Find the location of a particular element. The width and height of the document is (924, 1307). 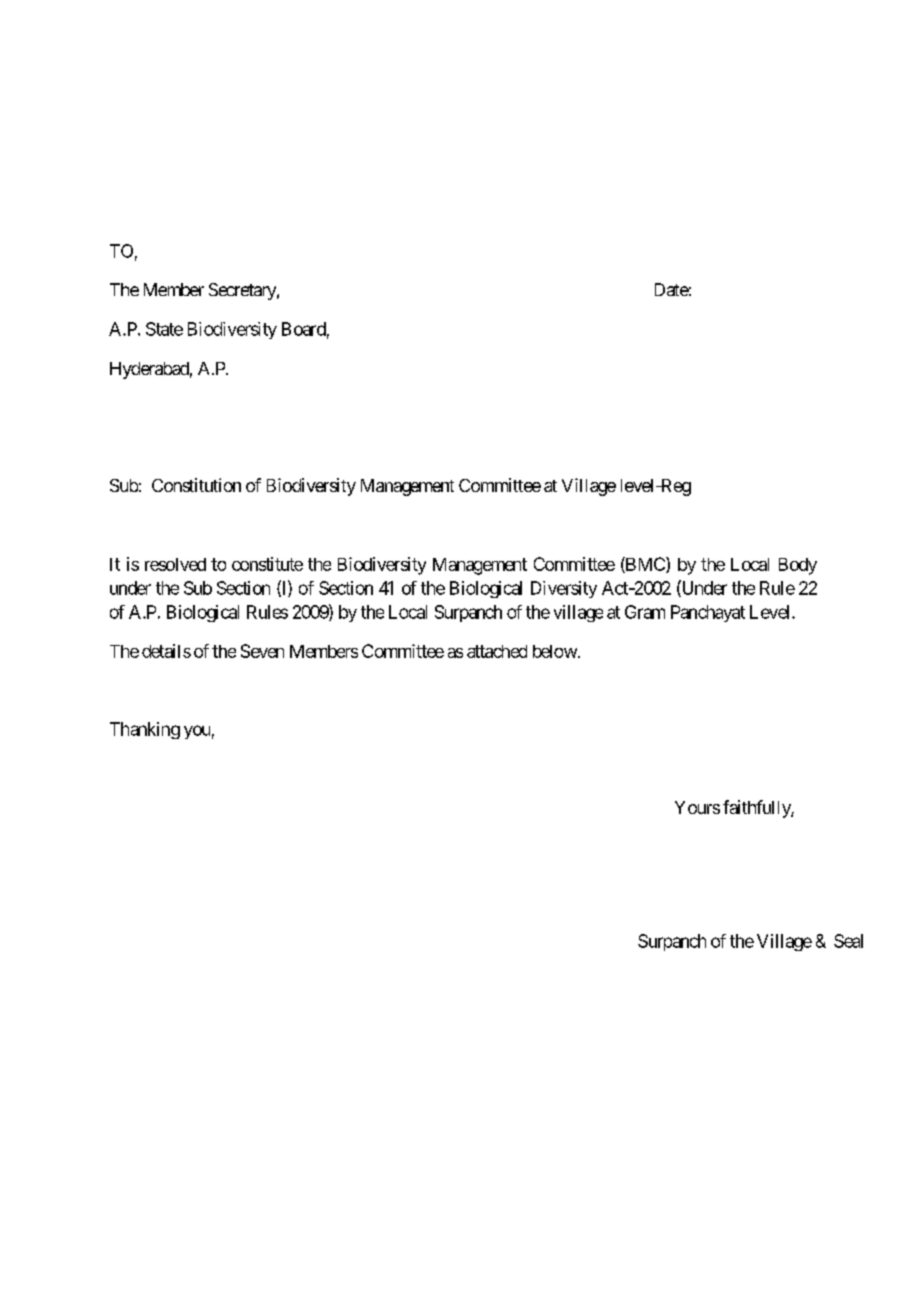

constitute is located at coordinates (267, 564).
